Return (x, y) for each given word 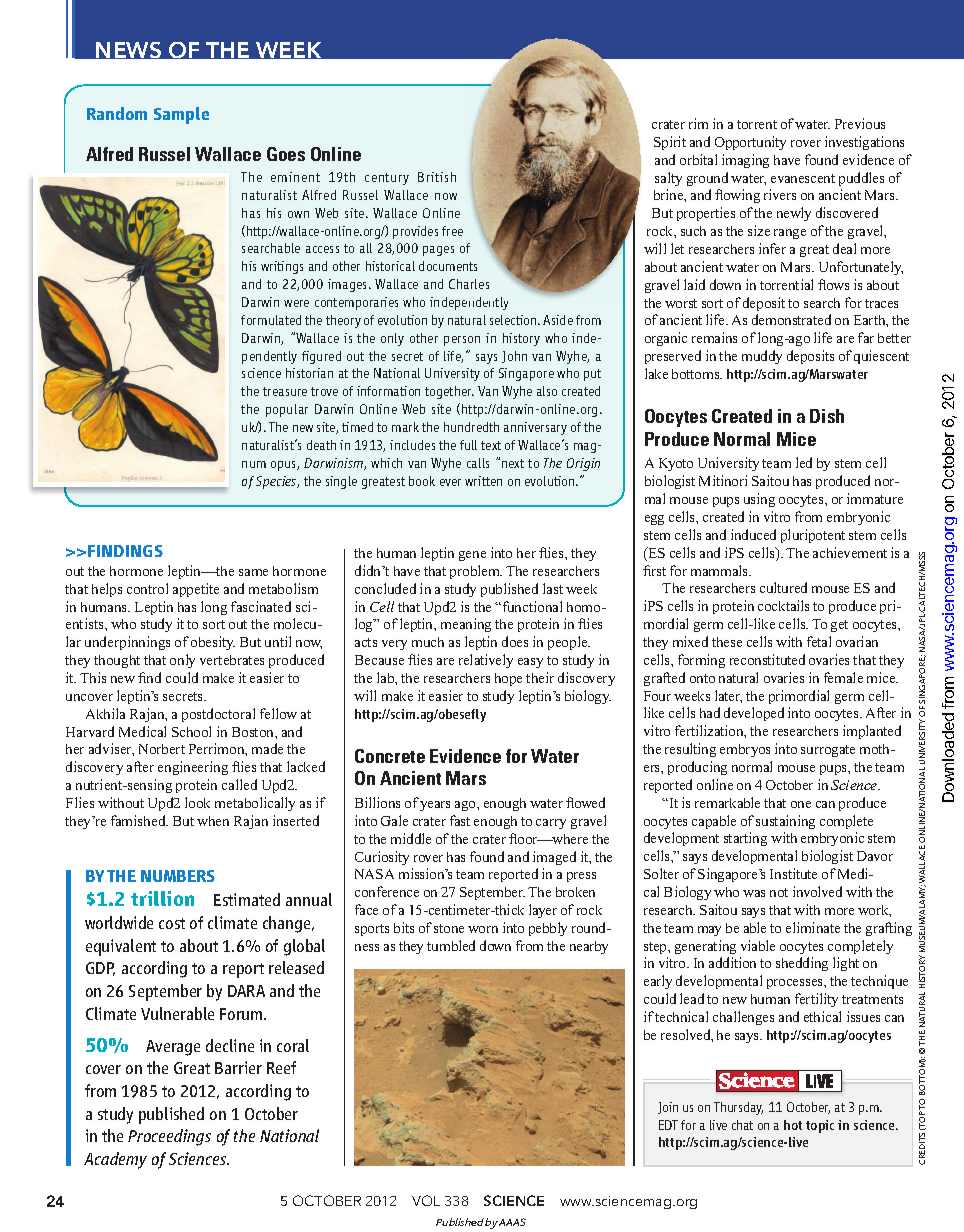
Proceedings (169, 1137)
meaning (466, 625)
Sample (181, 115)
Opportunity (750, 143)
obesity (213, 643)
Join (668, 1108)
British (437, 177)
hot (793, 1125)
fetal (819, 641)
